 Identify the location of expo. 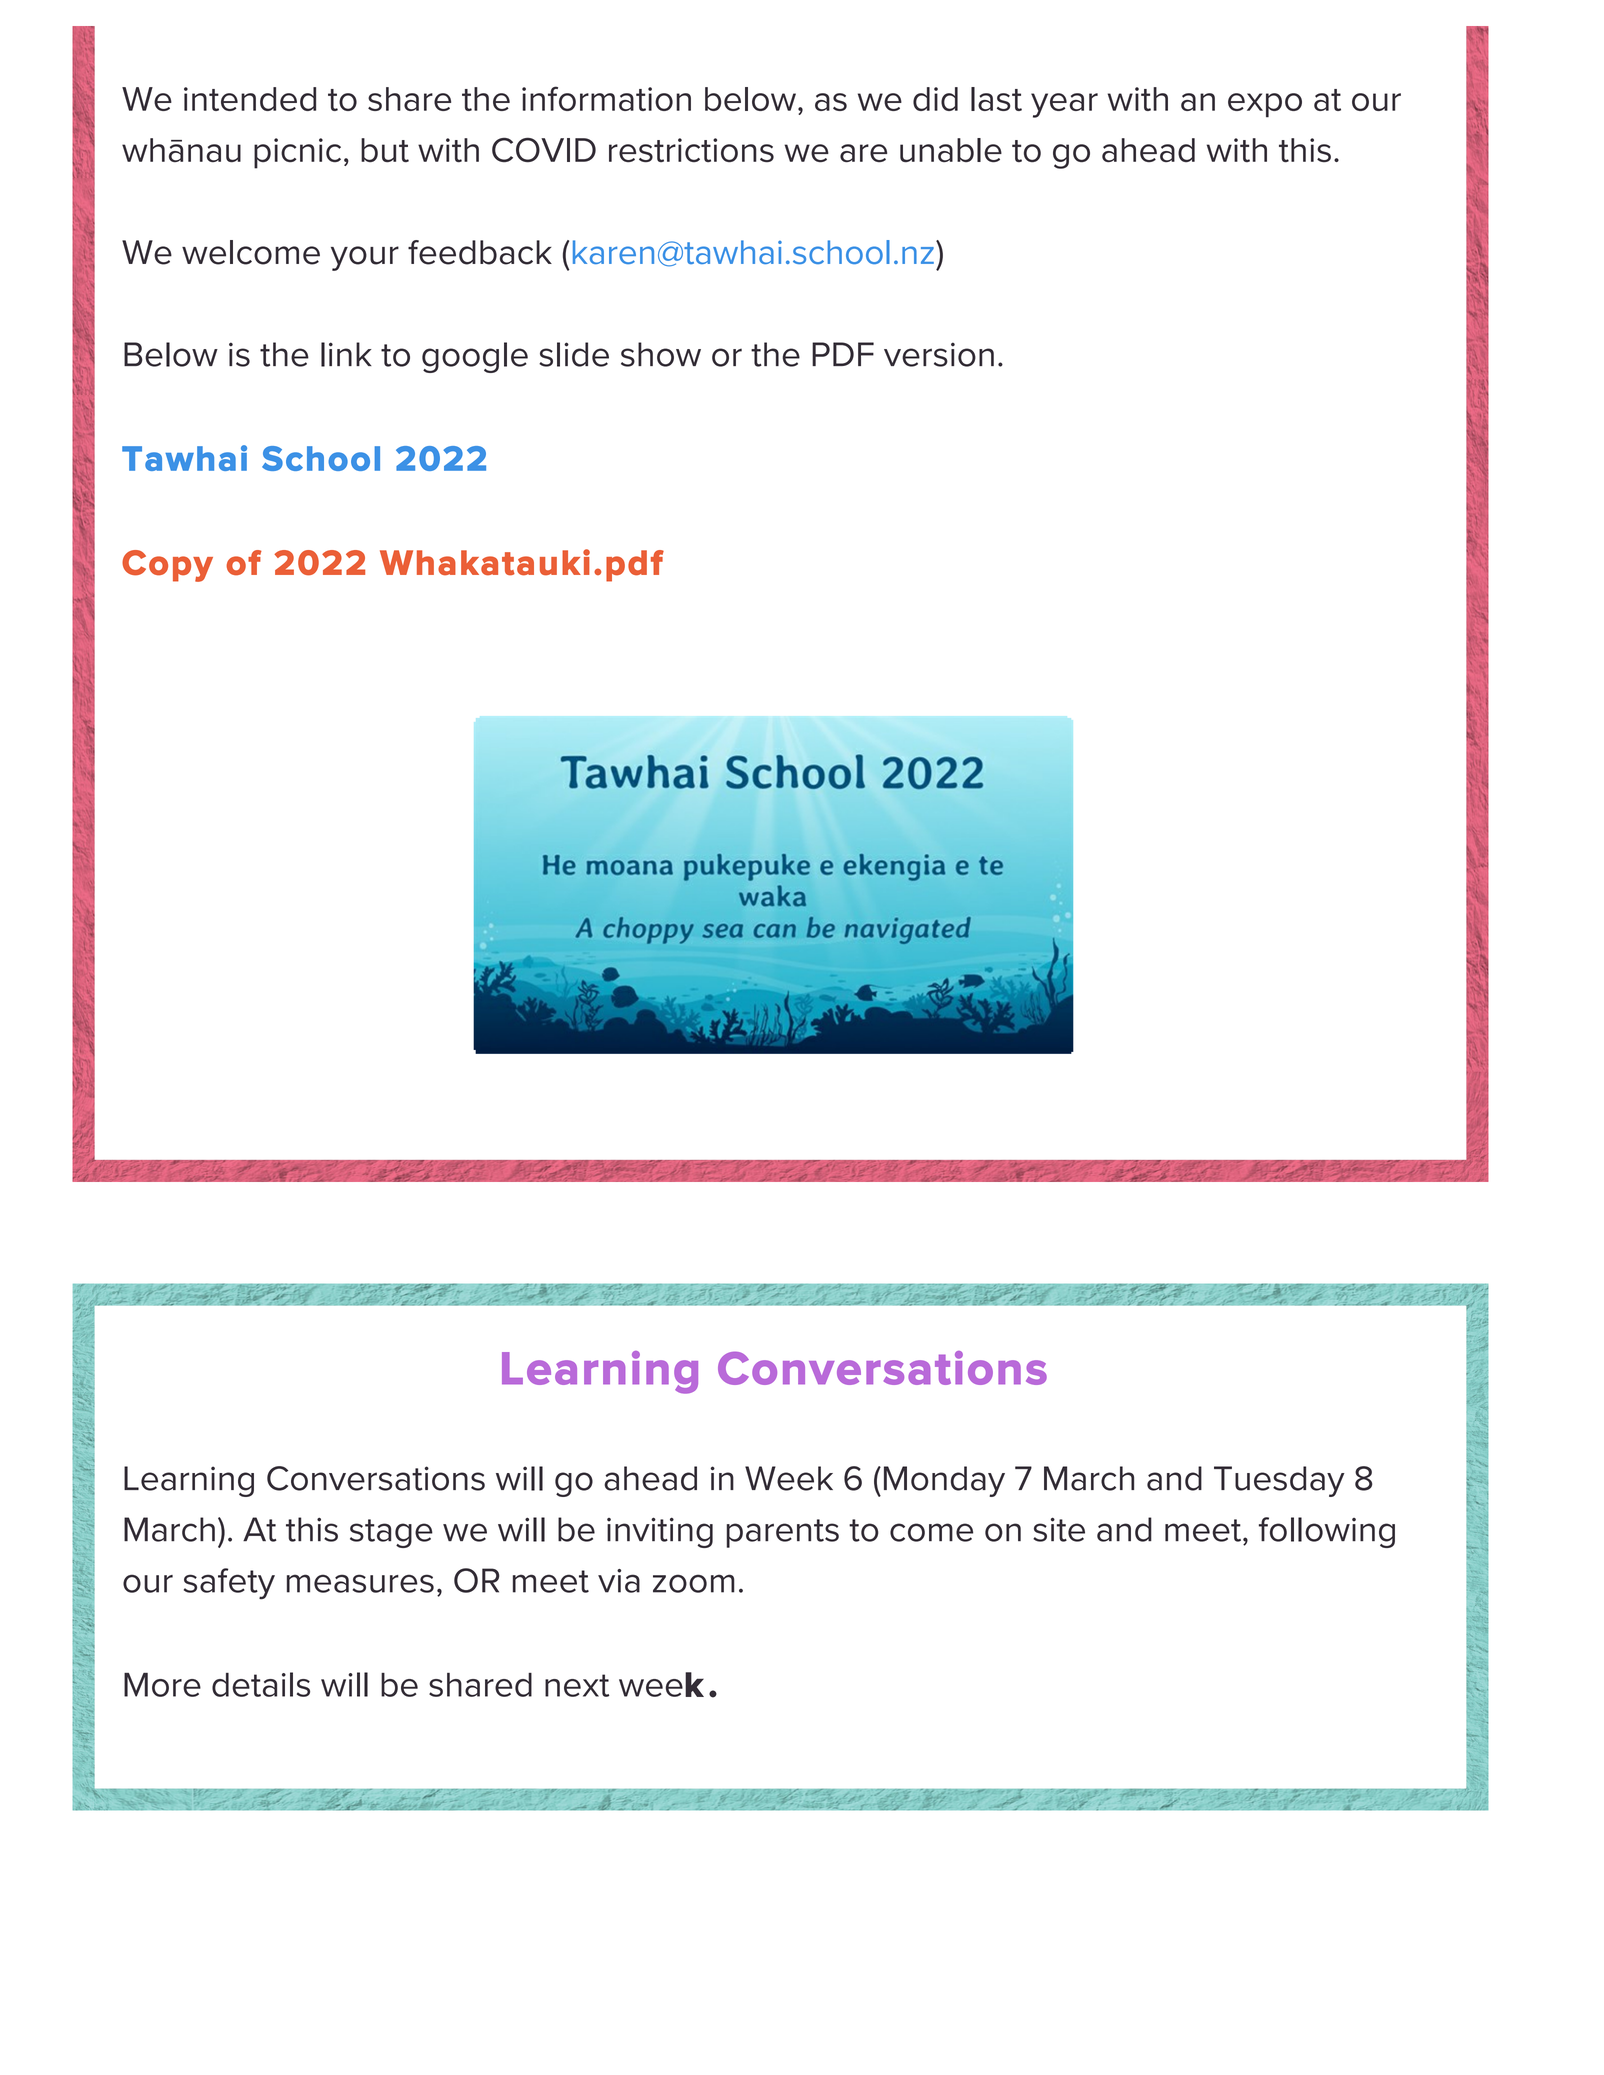
(1265, 105).
